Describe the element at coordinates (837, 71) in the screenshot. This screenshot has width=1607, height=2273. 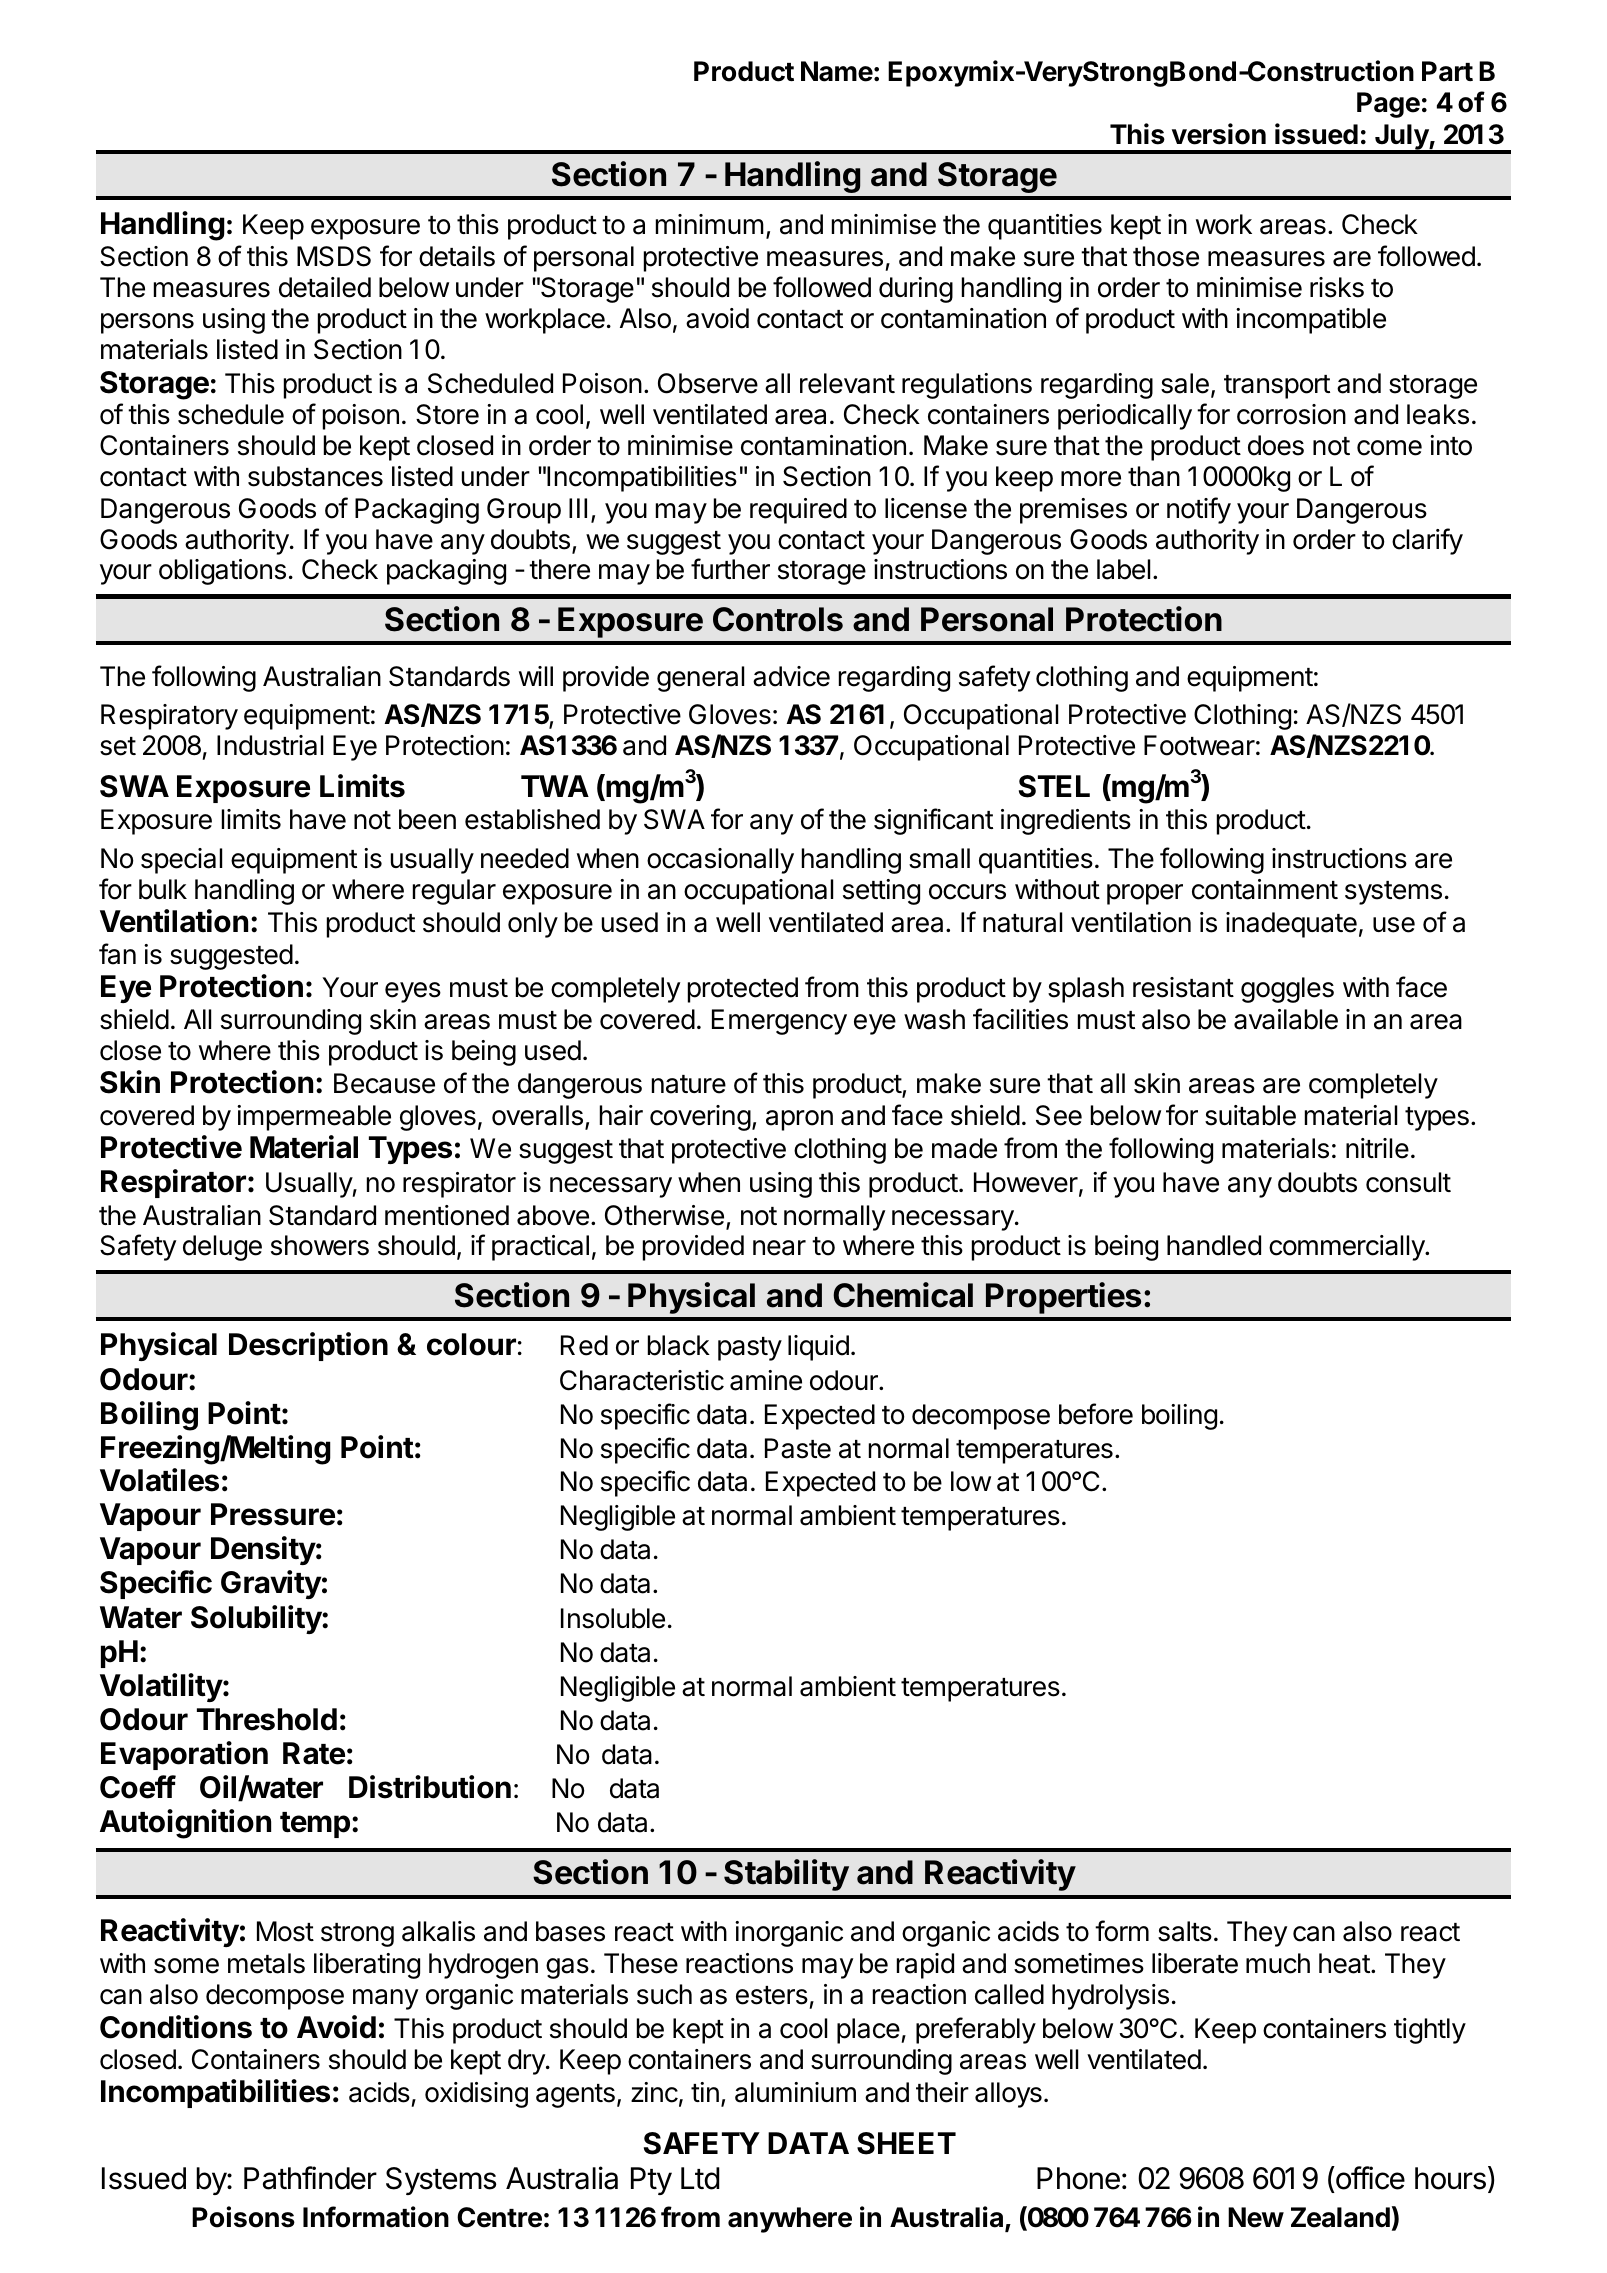
I see `Name` at that location.
